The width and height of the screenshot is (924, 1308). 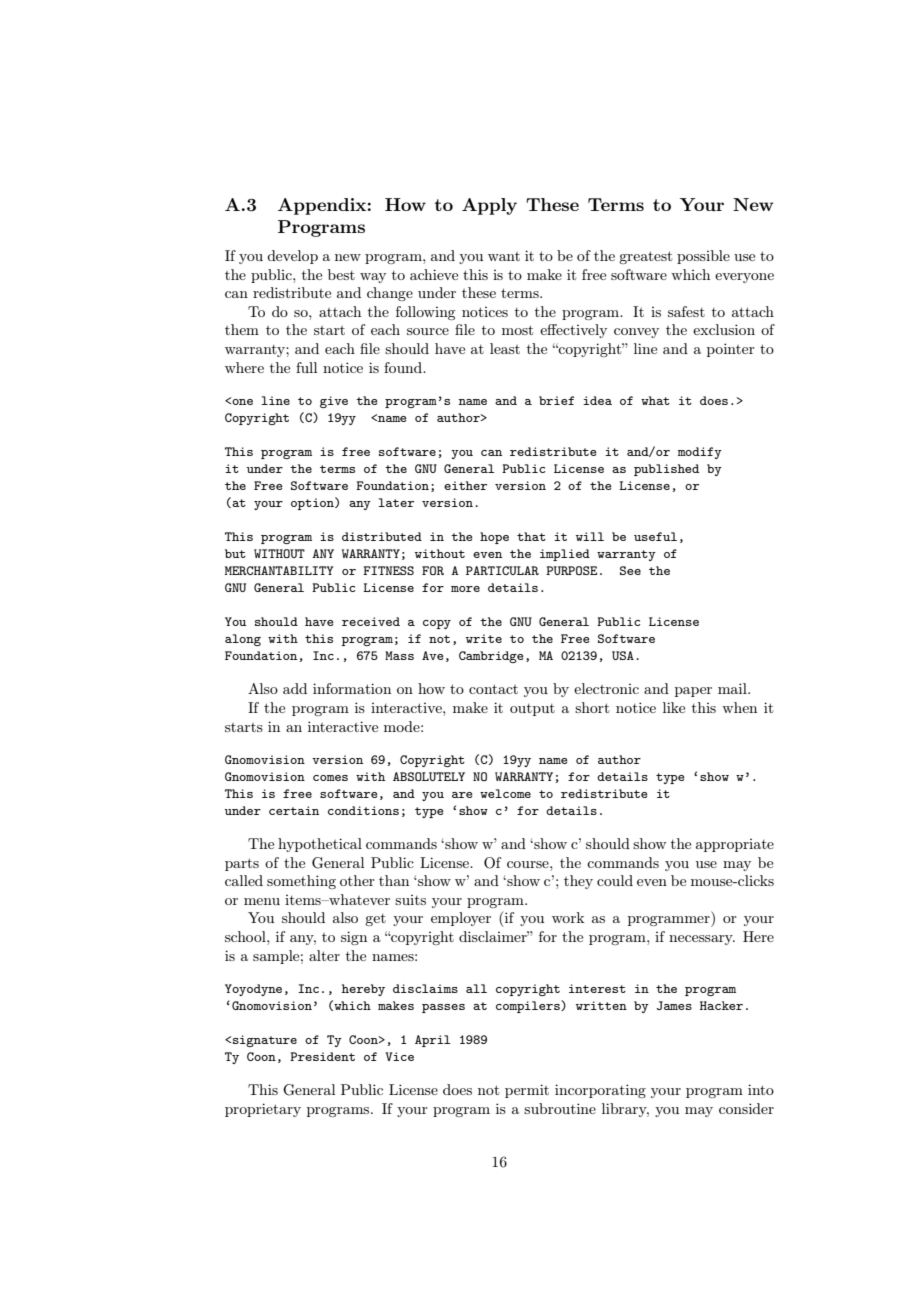 I want to click on MERCHANTABILITY, so click(x=279, y=570).
